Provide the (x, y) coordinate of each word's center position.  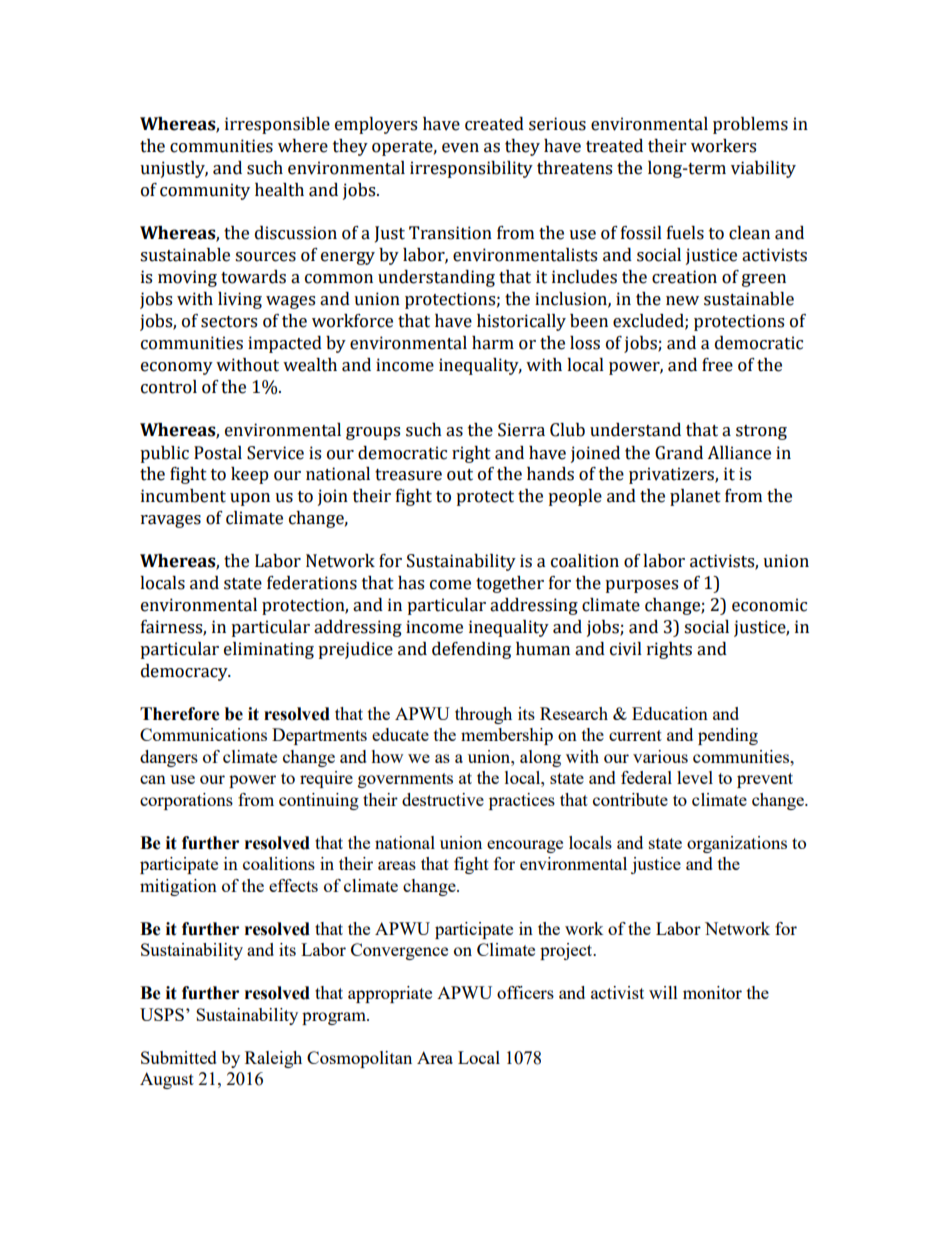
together (510, 584)
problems (750, 125)
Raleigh (273, 1059)
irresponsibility (471, 169)
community (205, 191)
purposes (641, 586)
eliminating (269, 650)
